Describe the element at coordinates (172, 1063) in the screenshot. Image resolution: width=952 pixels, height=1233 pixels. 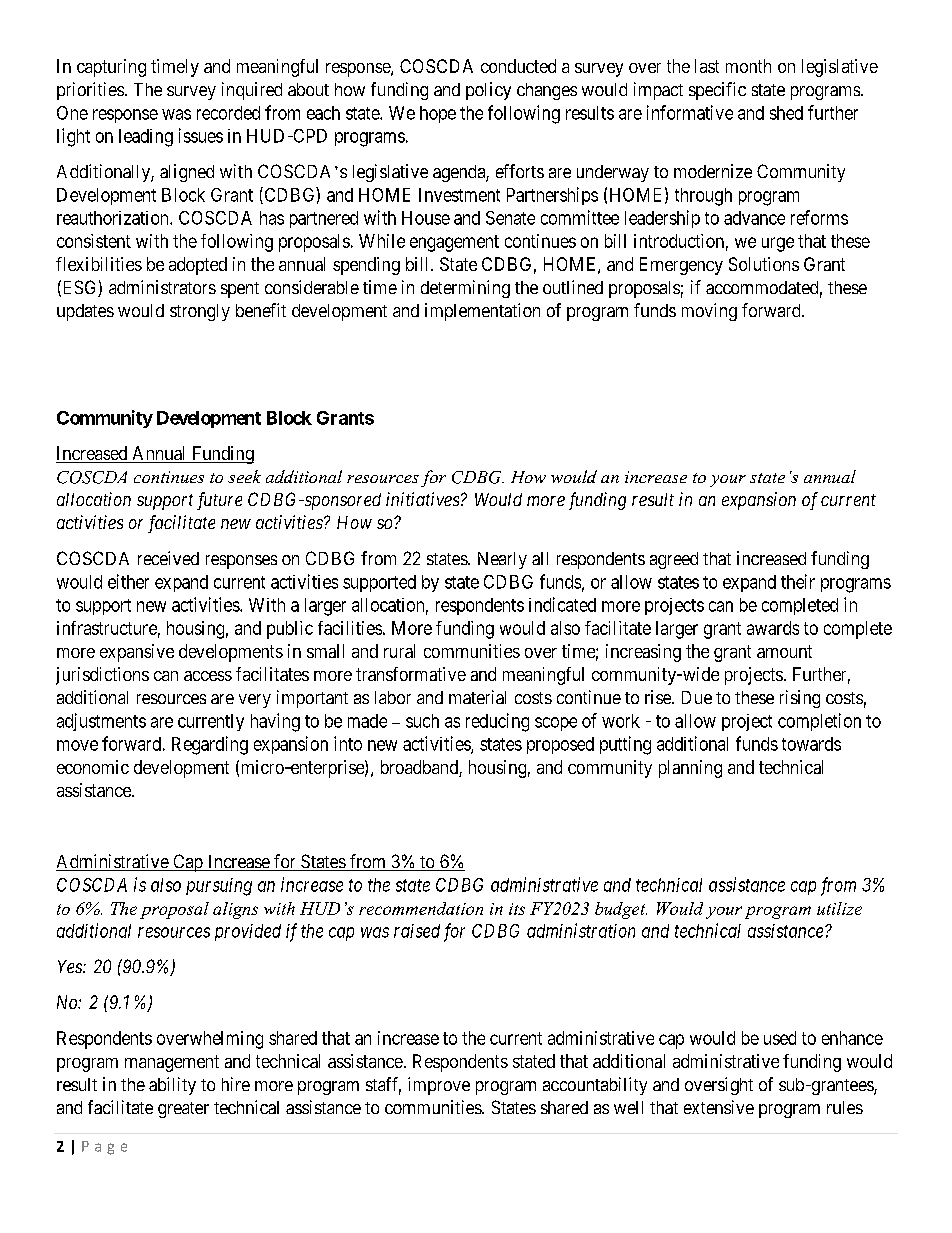
I see `management` at that location.
